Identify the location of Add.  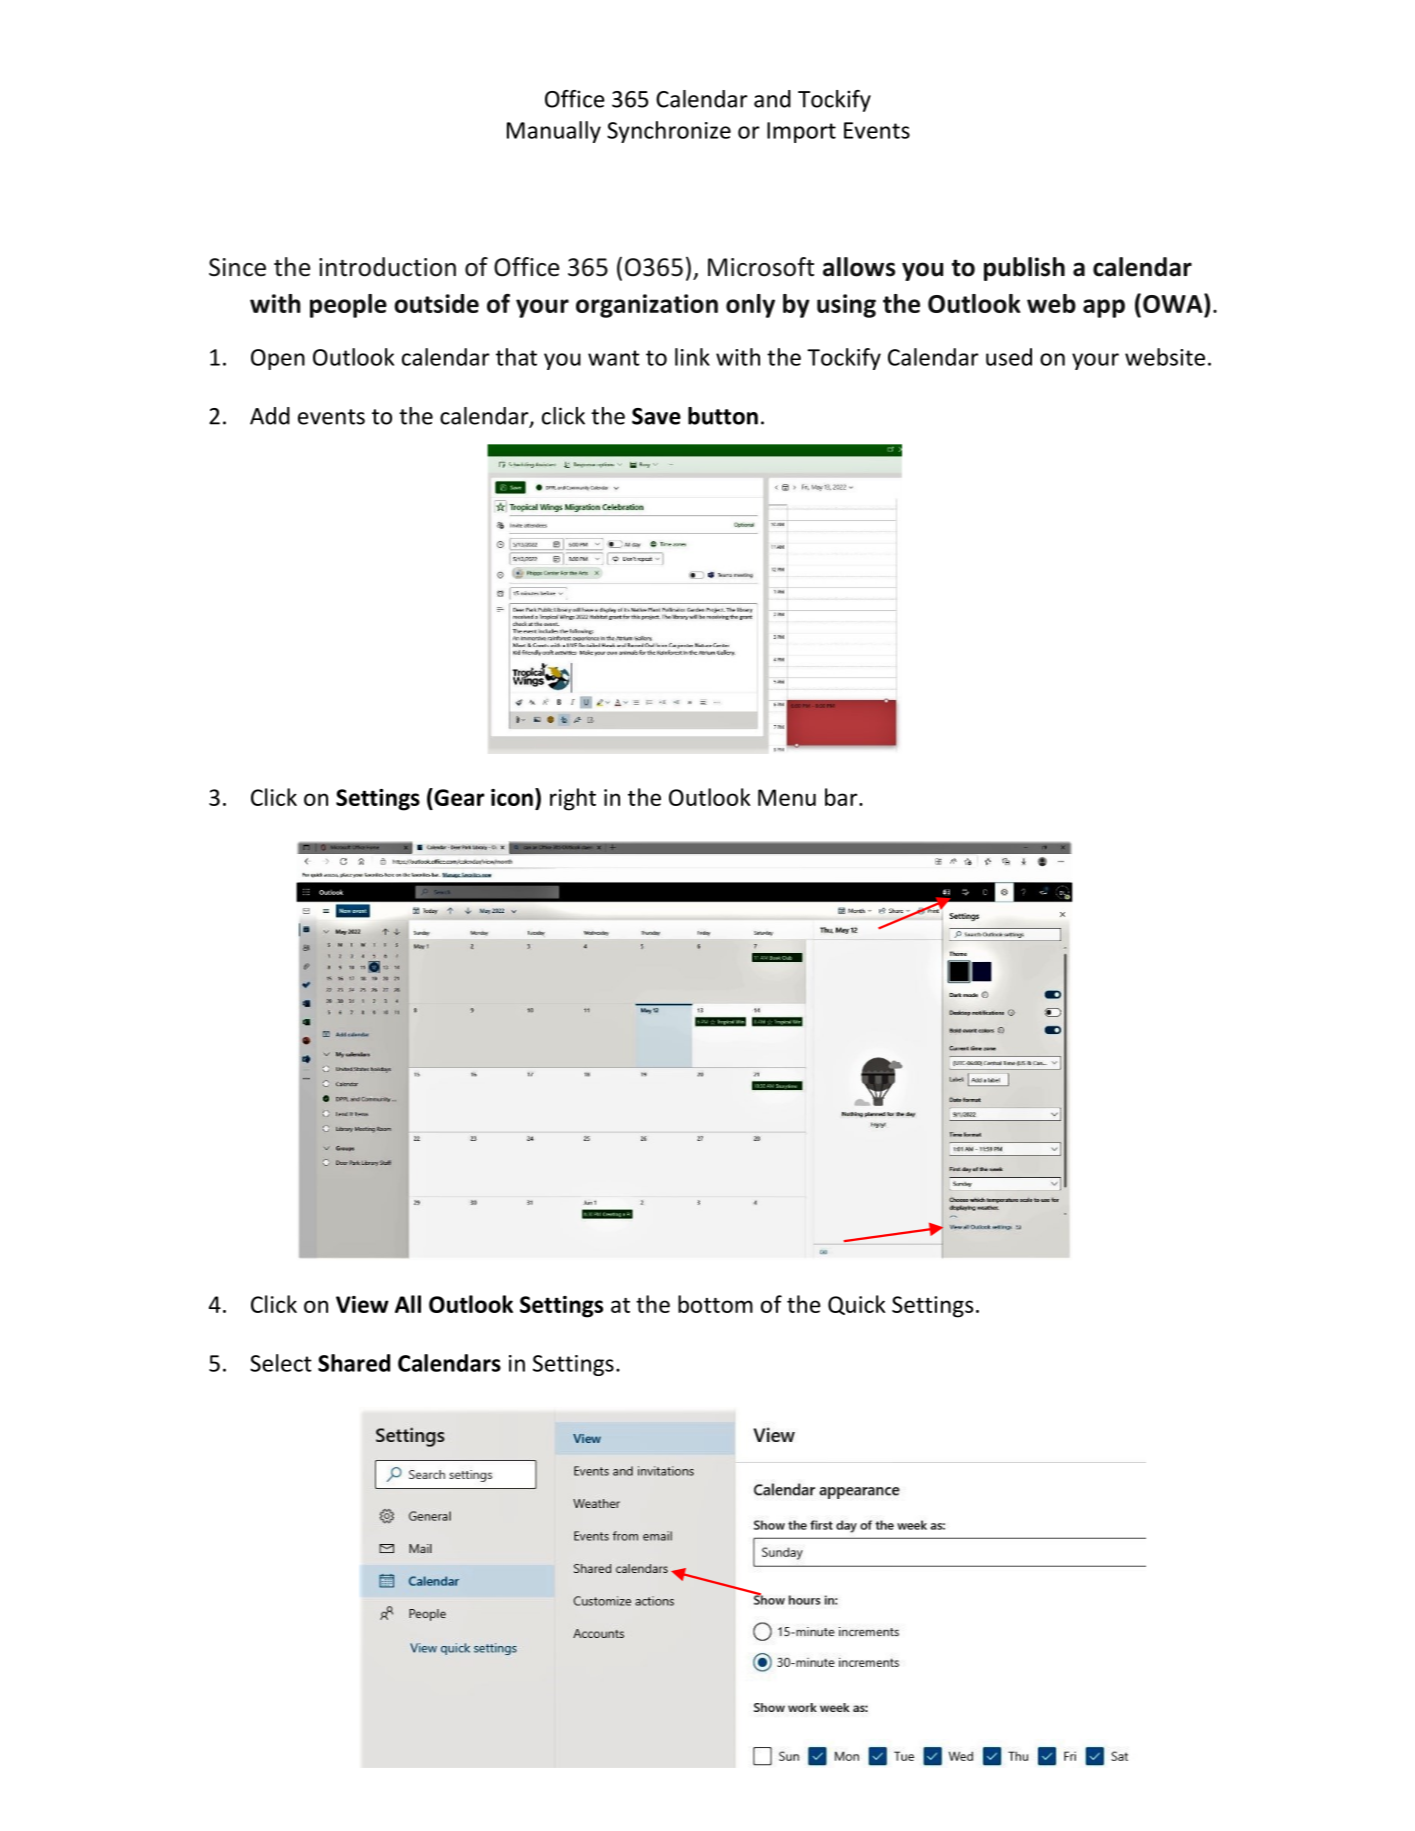
(270, 416).
